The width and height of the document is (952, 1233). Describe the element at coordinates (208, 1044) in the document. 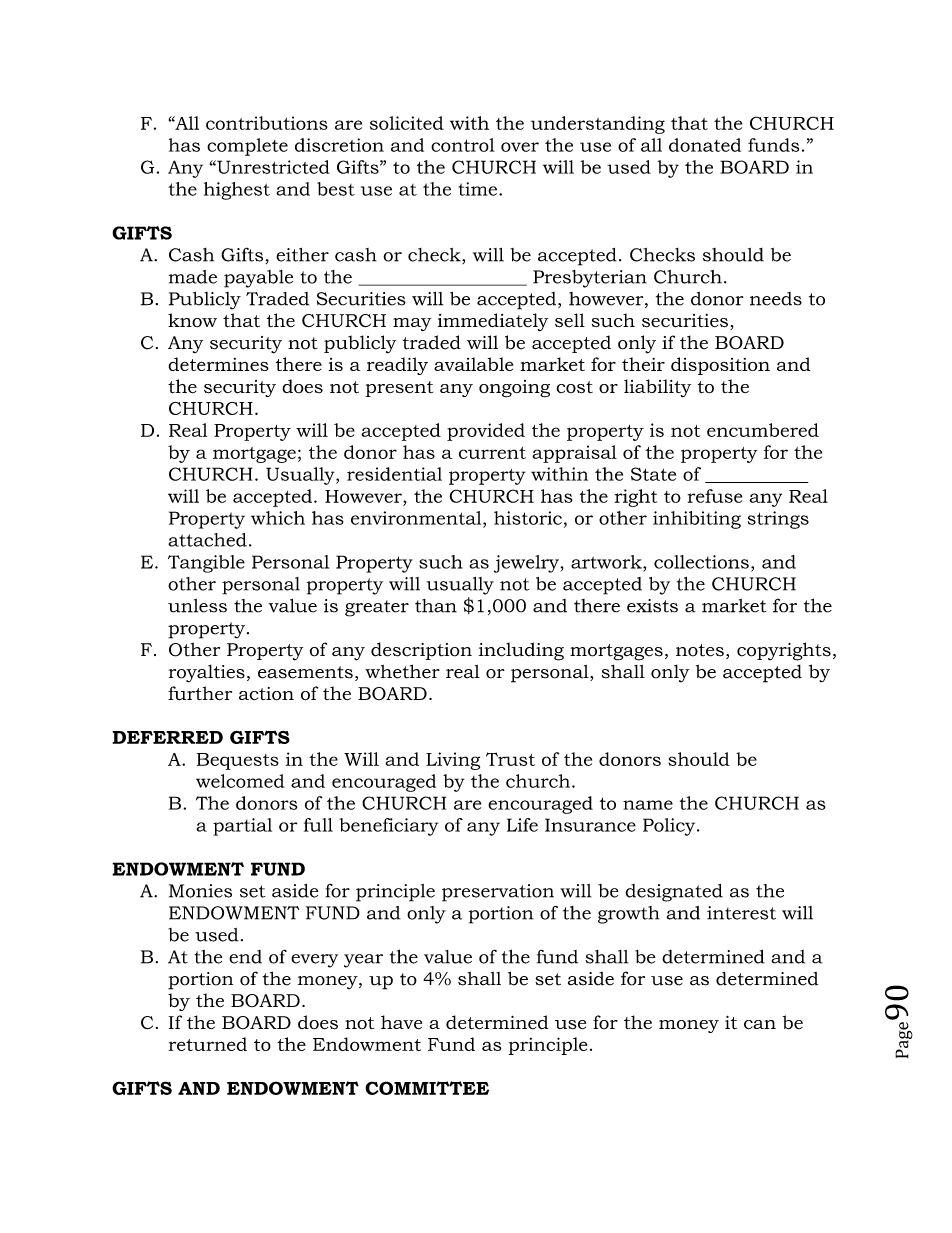

I see `returned` at that location.
